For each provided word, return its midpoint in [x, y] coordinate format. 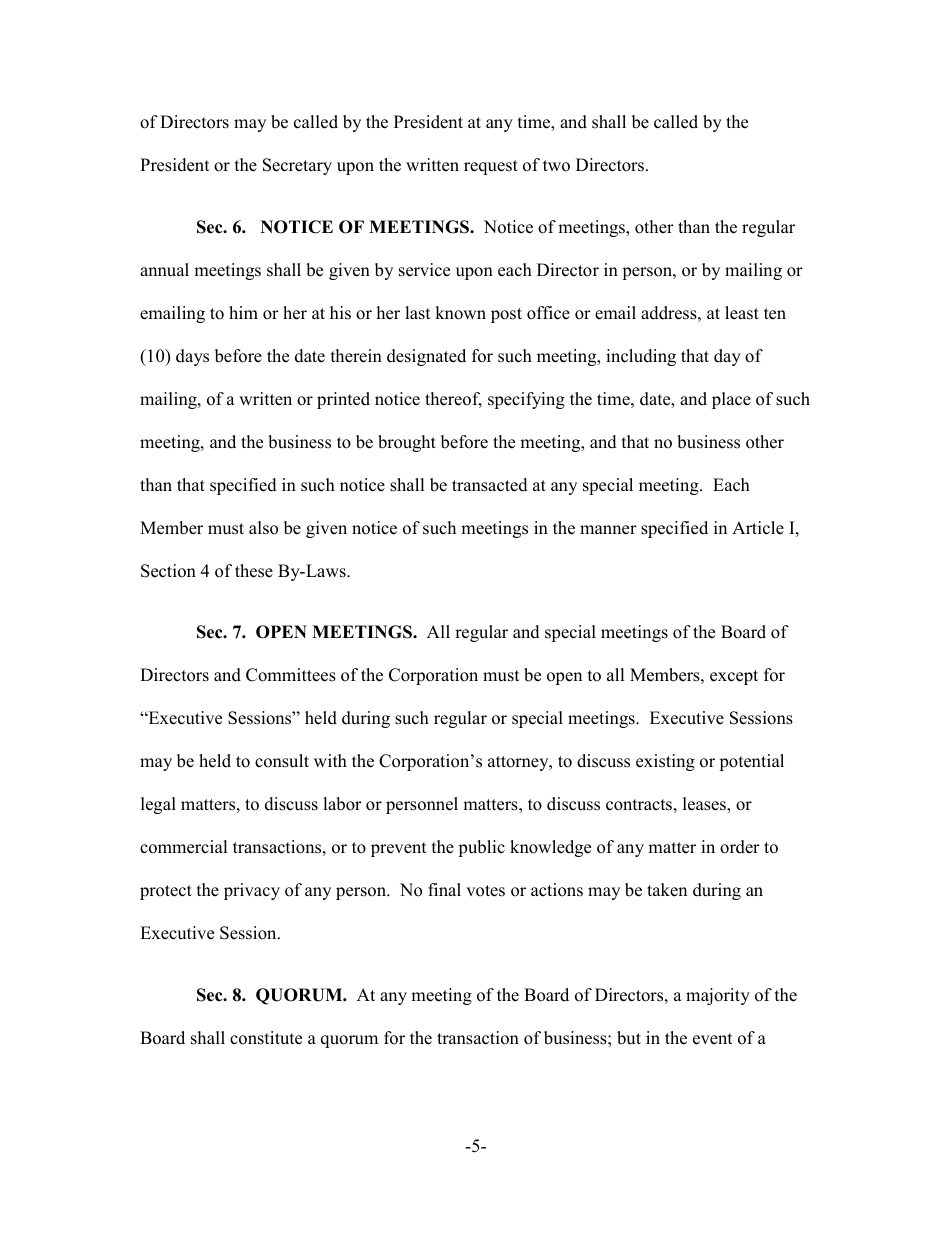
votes [485, 891]
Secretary [297, 166]
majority [718, 996]
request [491, 167]
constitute [266, 1038]
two [556, 166]
